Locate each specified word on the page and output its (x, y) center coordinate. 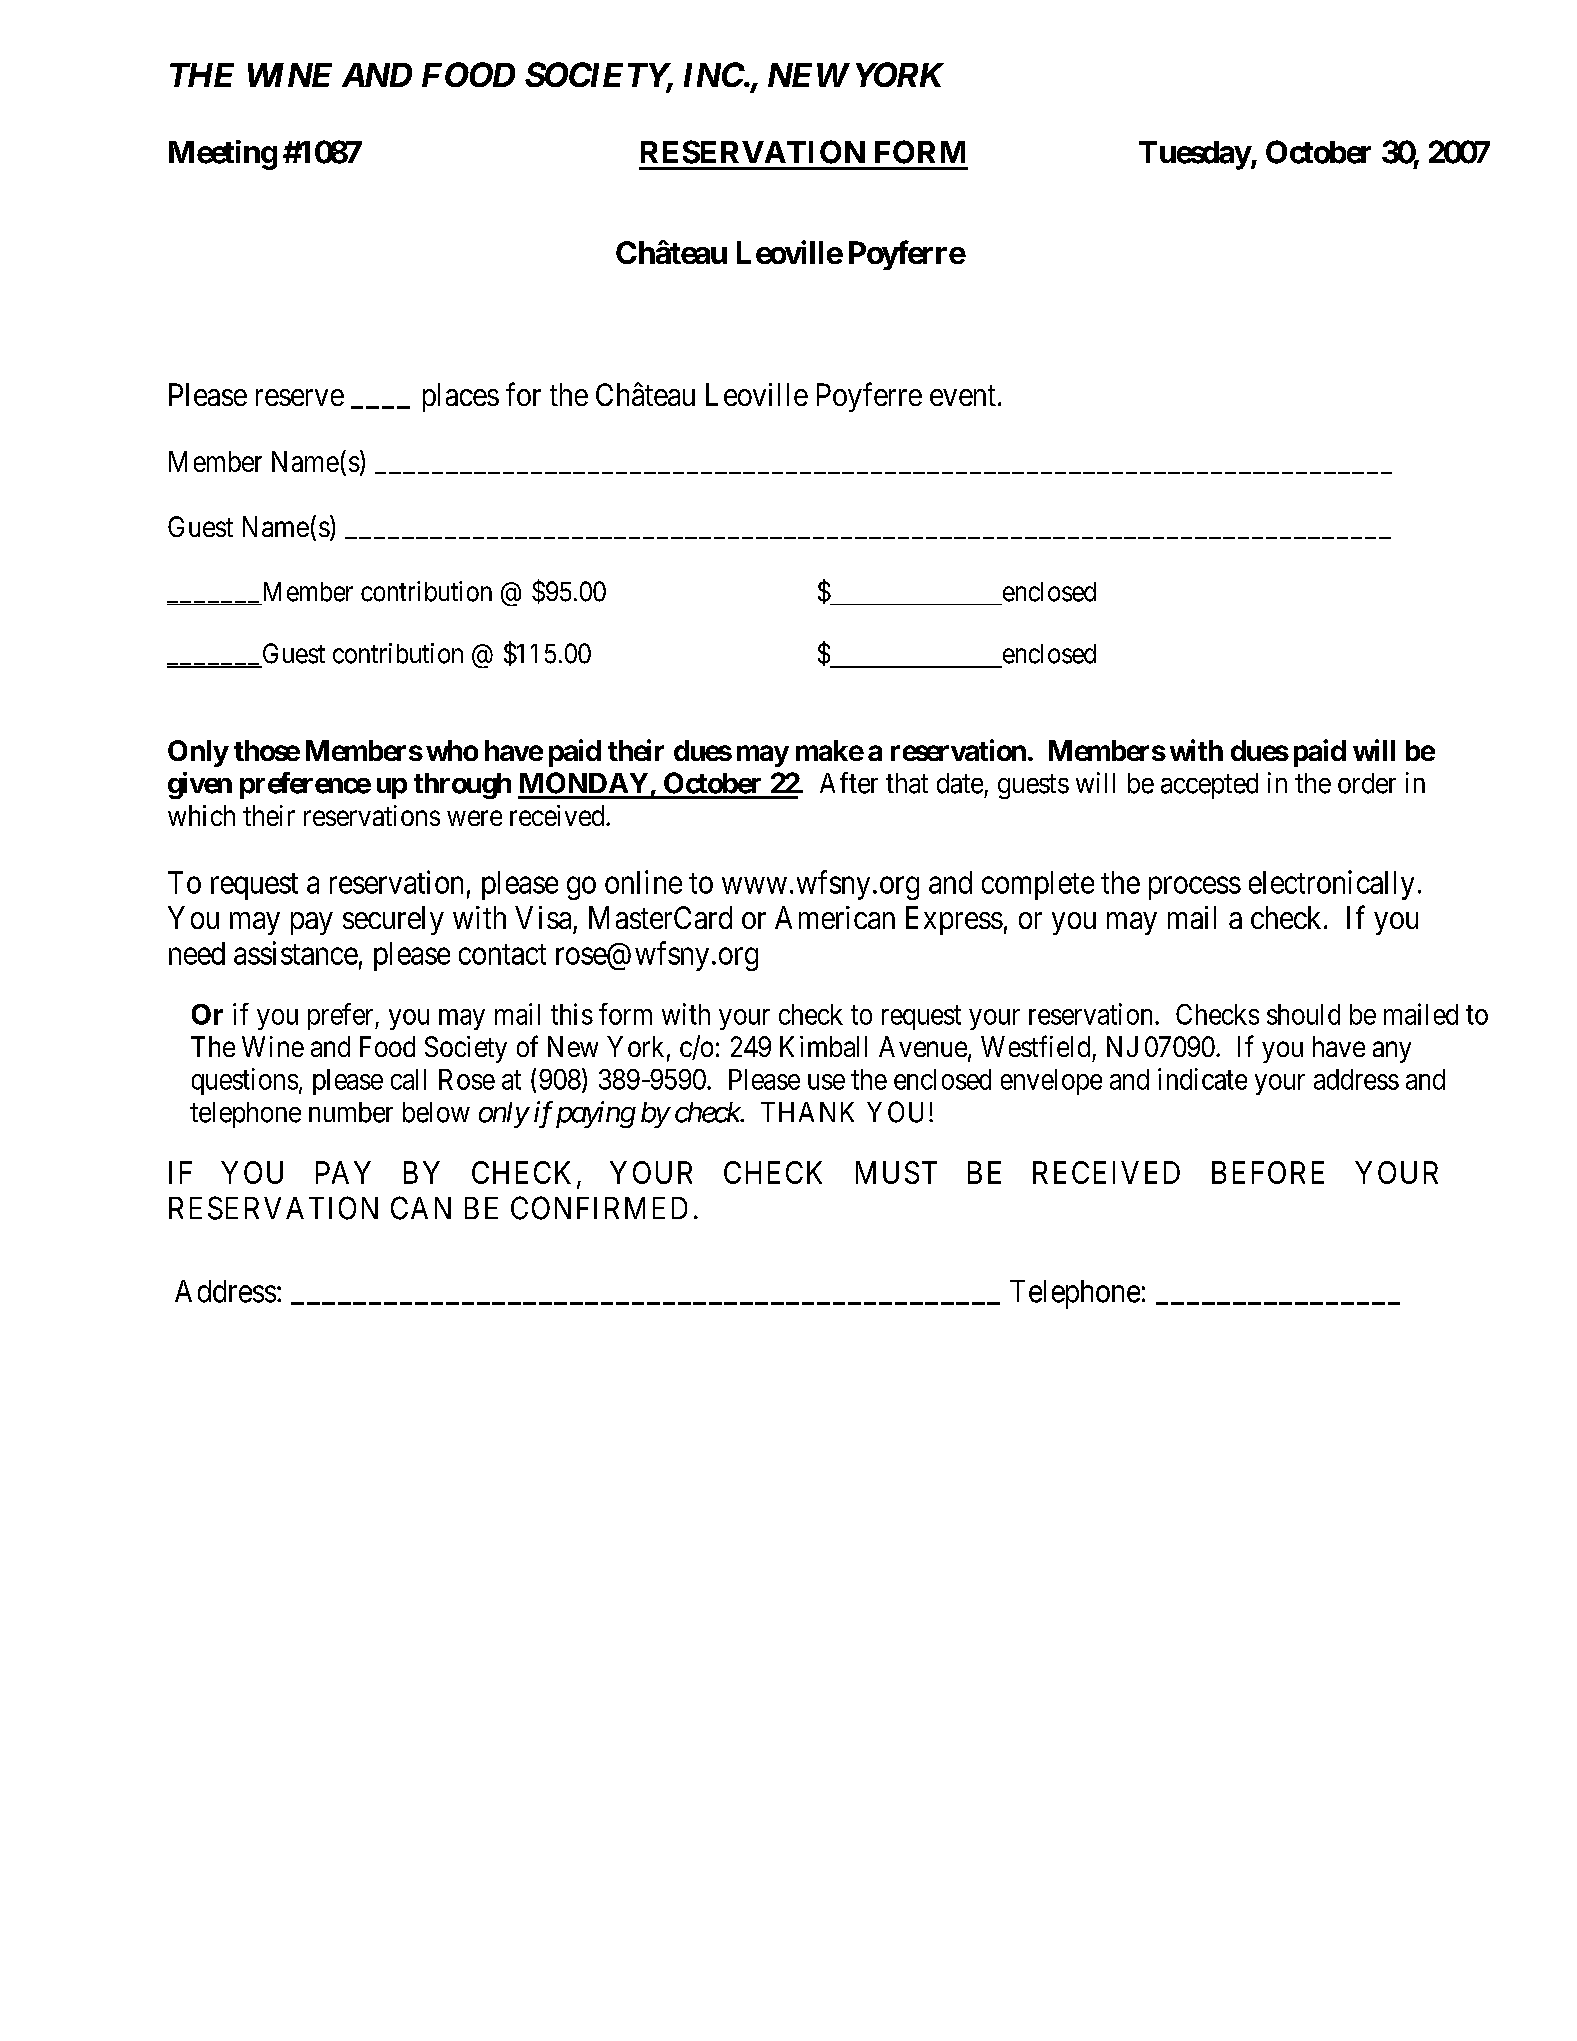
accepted (1209, 786)
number (351, 1112)
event (963, 396)
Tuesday (1195, 155)
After (849, 783)
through (462, 786)
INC (714, 74)
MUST (896, 1172)
